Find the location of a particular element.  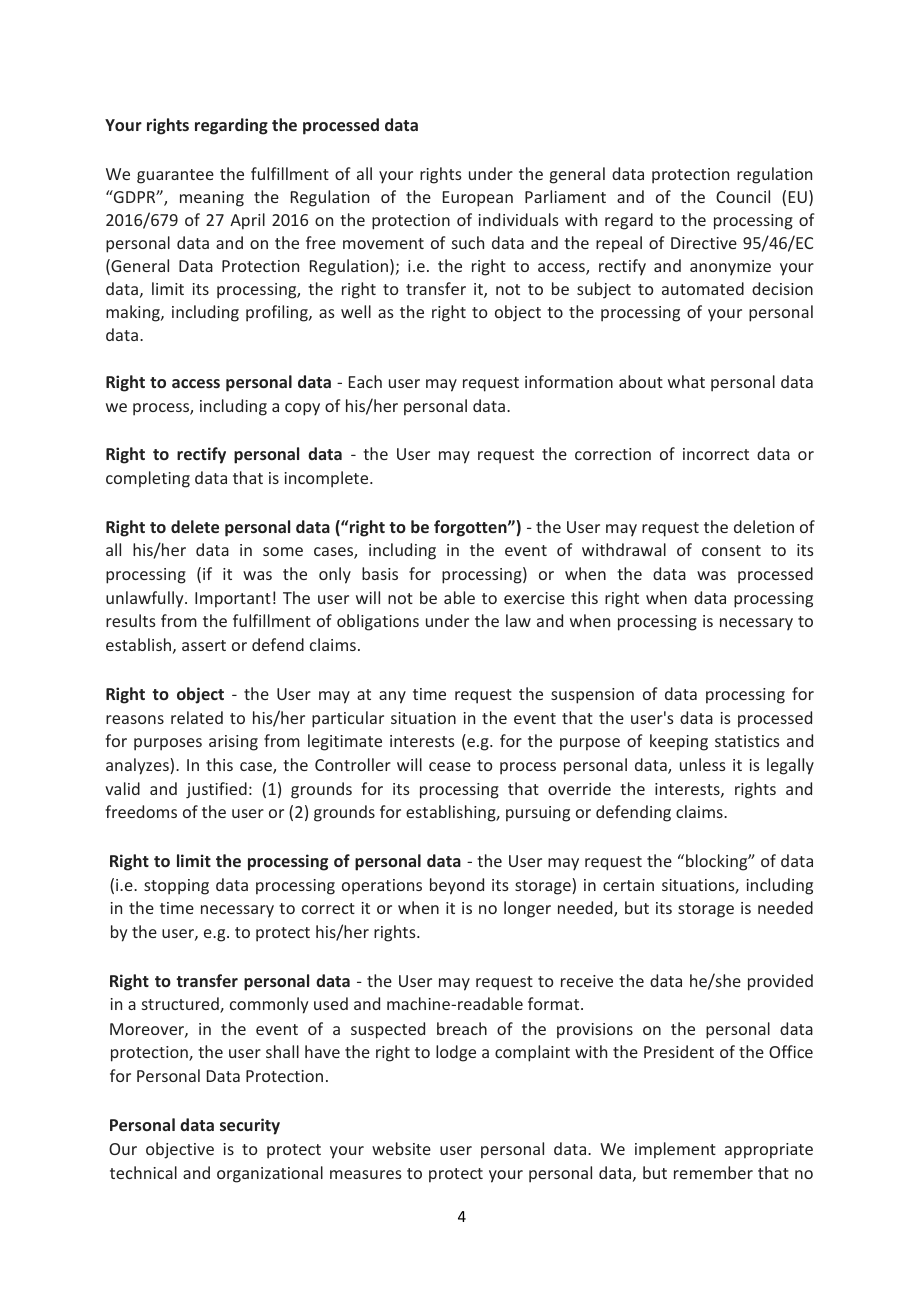

security is located at coordinates (250, 1126).
